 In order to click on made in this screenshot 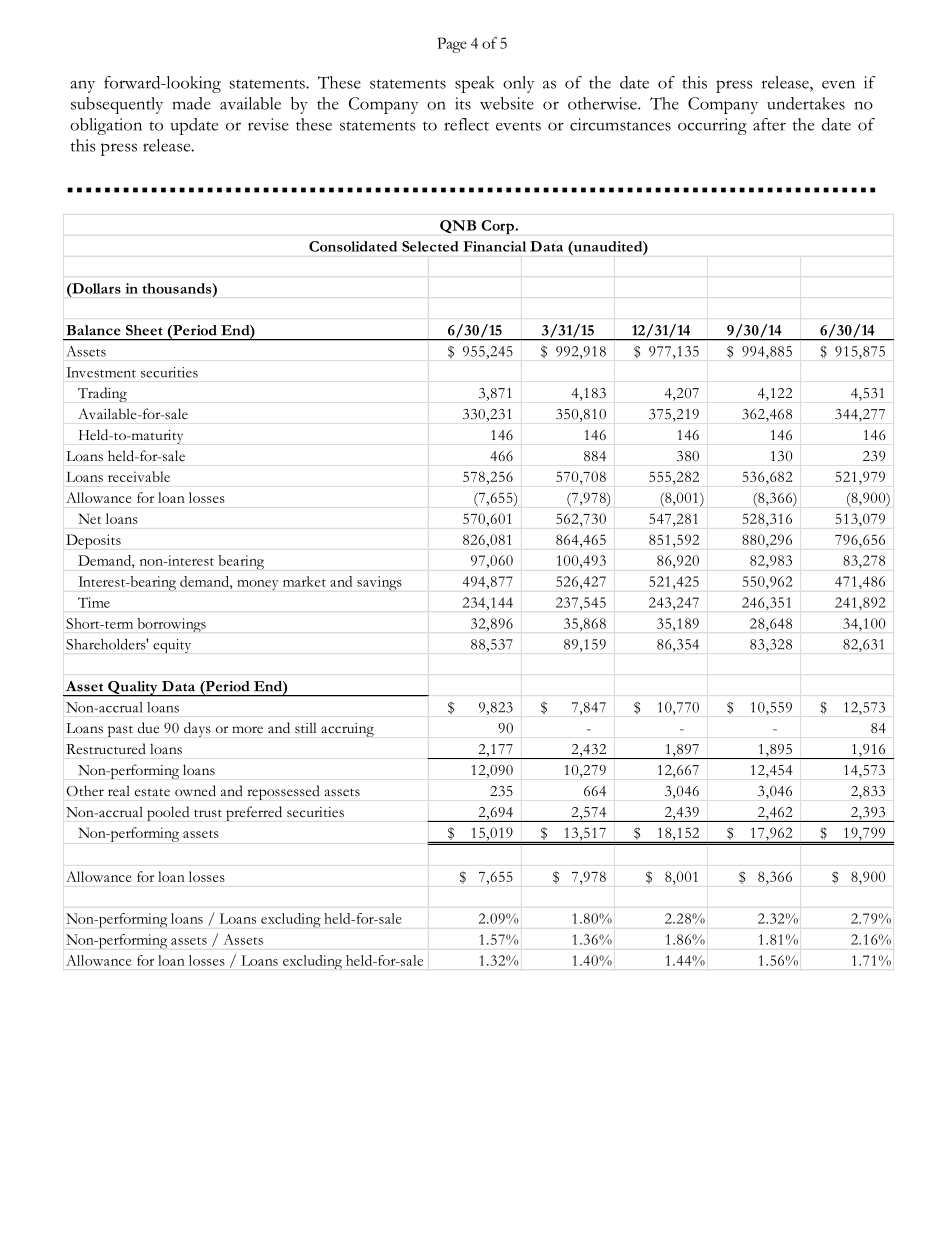, I will do `click(192, 103)`.
